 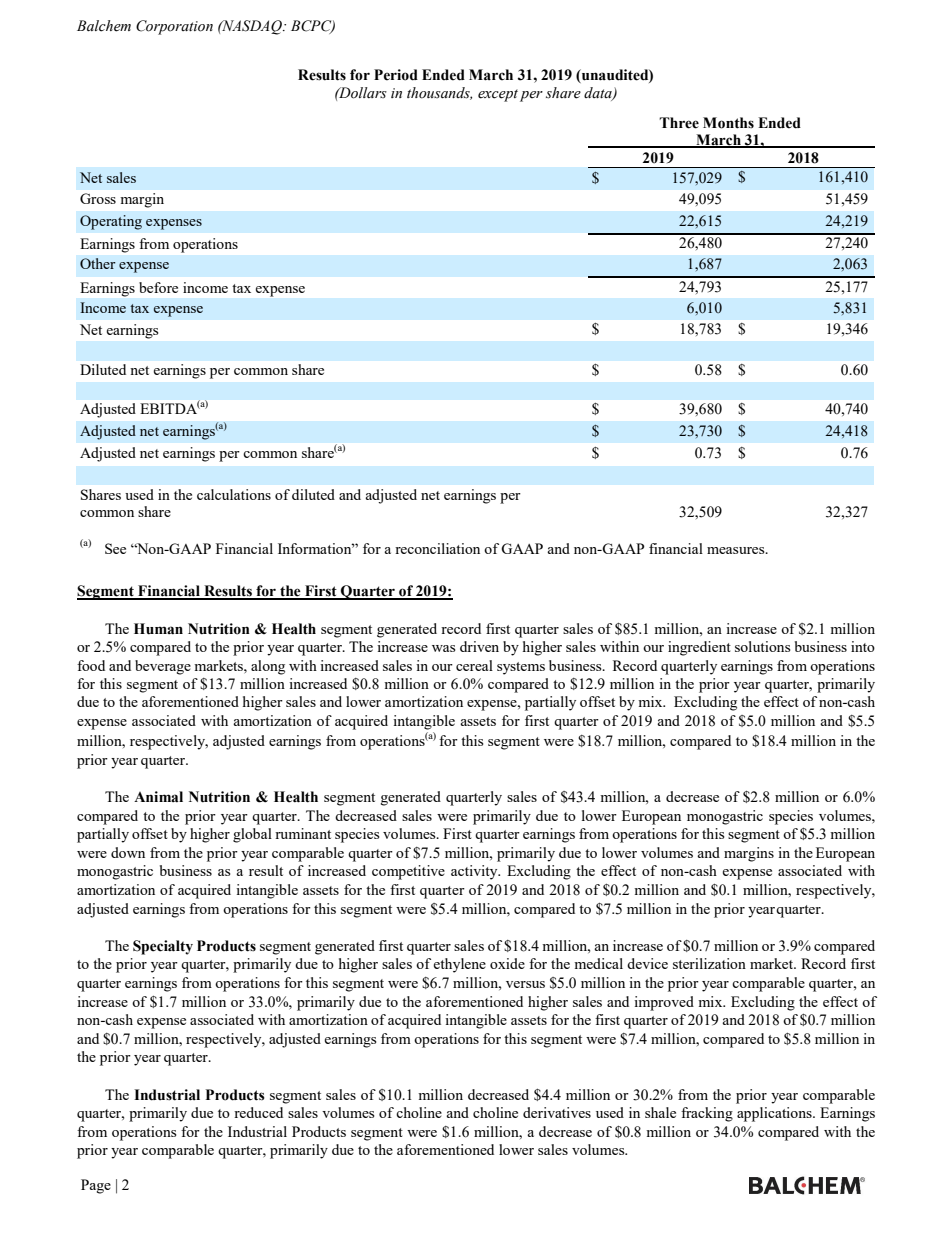 What do you see at coordinates (158, 287) in the screenshot?
I see `before` at bounding box center [158, 287].
